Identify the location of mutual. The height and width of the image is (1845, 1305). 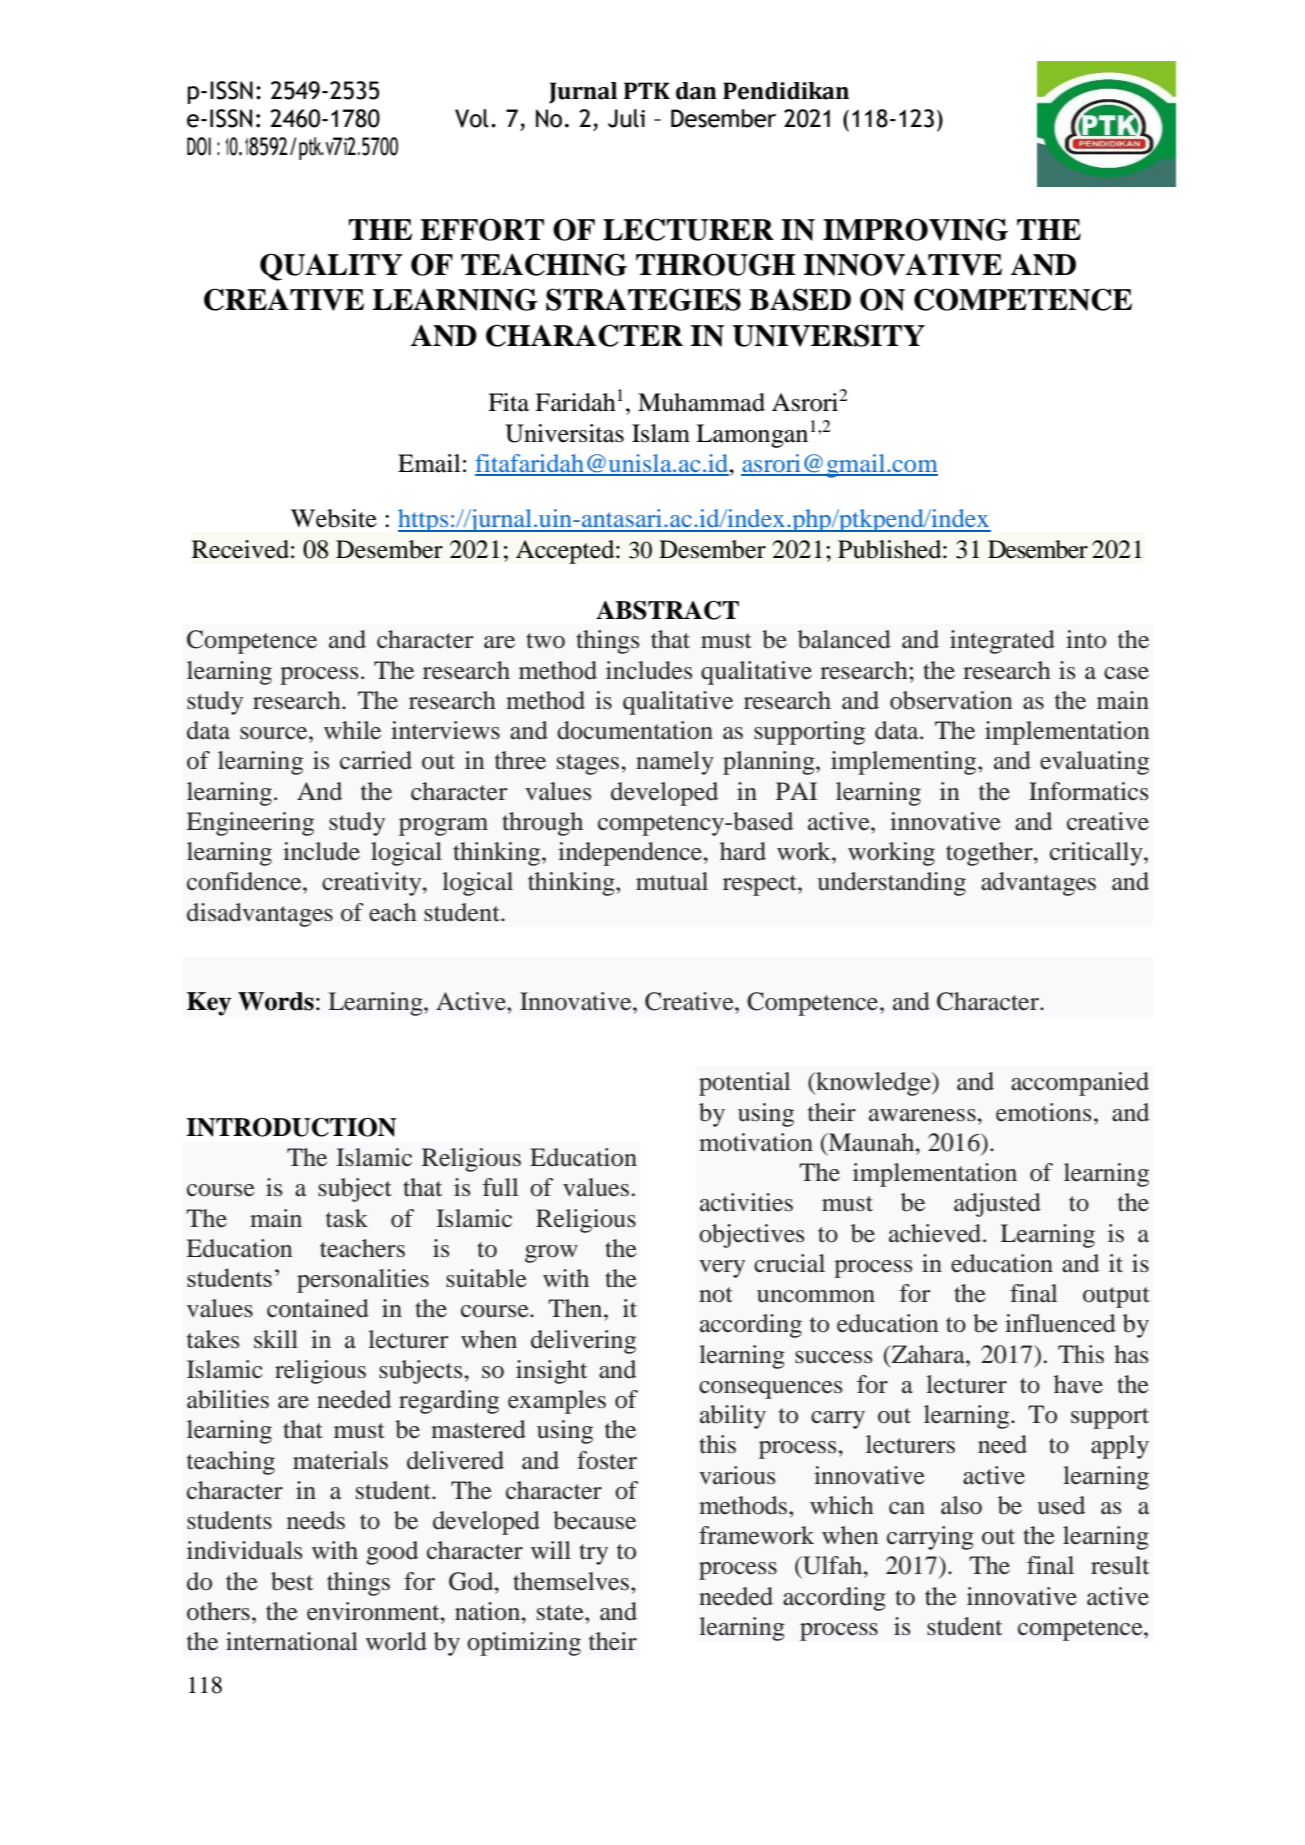
(672, 881).
